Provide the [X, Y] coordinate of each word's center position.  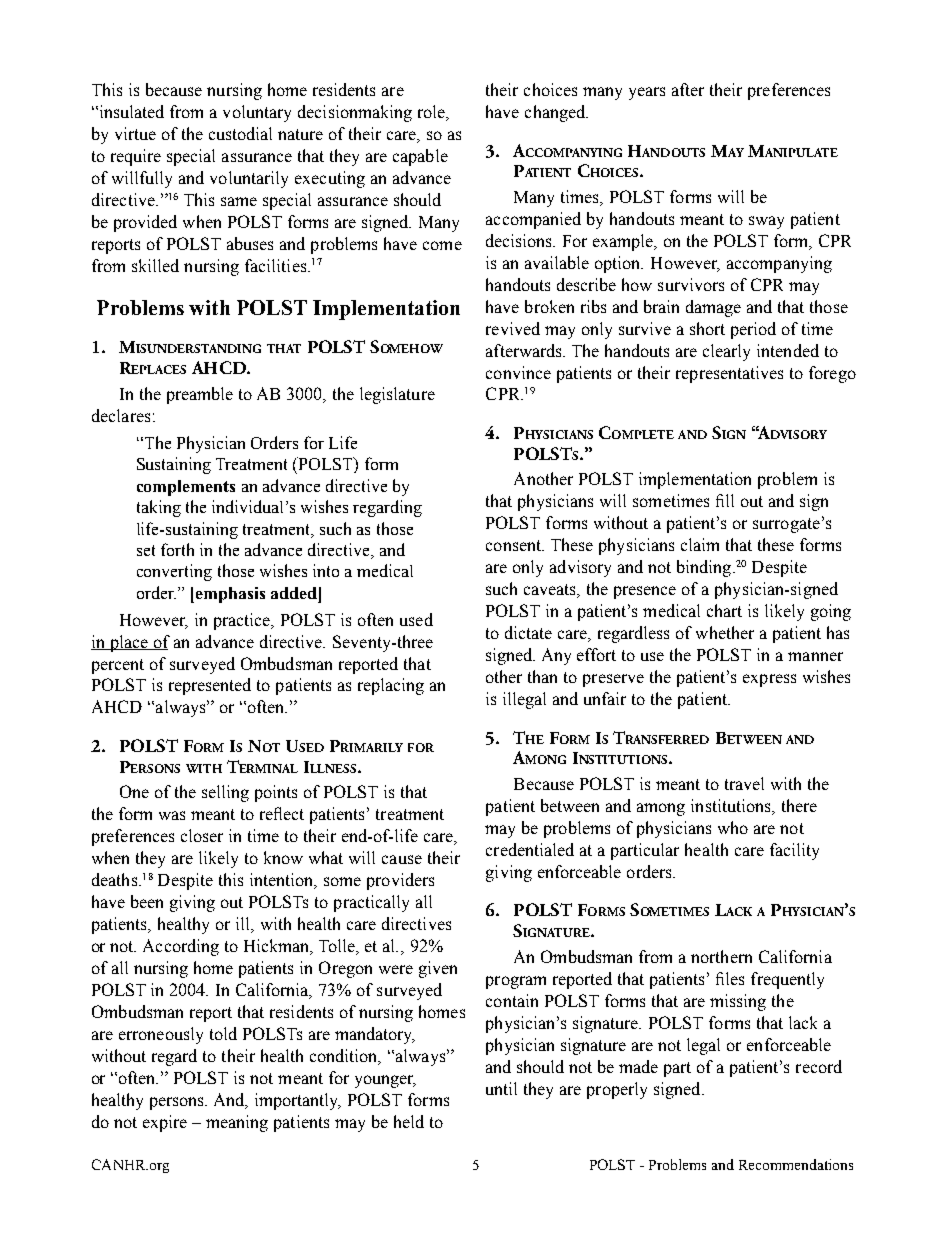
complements [186, 488]
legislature [397, 395]
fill [725, 500]
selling [225, 793]
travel [744, 783]
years [647, 93]
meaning [237, 1123]
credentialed [530, 849]
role [433, 113]
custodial [240, 133]
